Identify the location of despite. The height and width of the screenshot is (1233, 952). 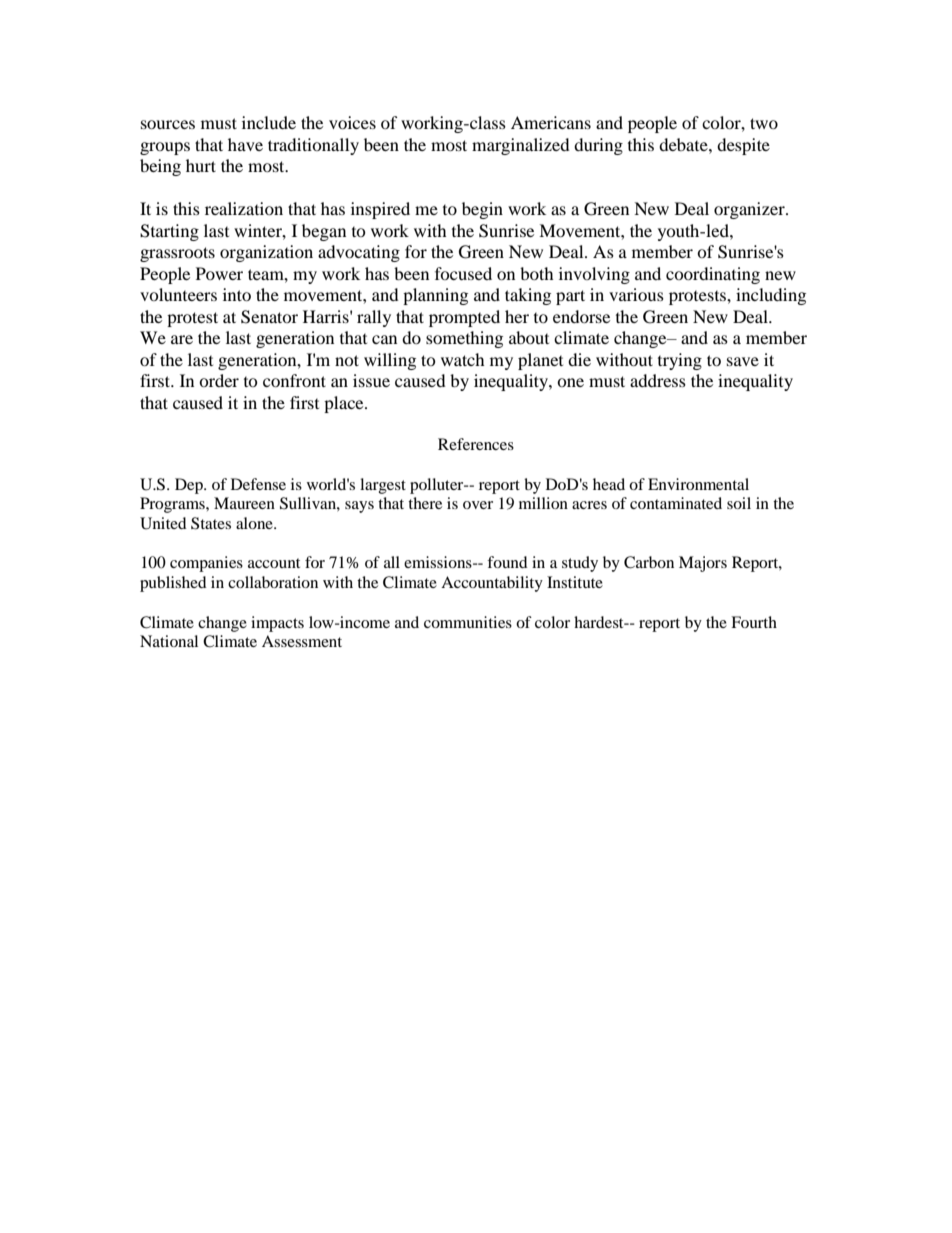
(743, 146).
